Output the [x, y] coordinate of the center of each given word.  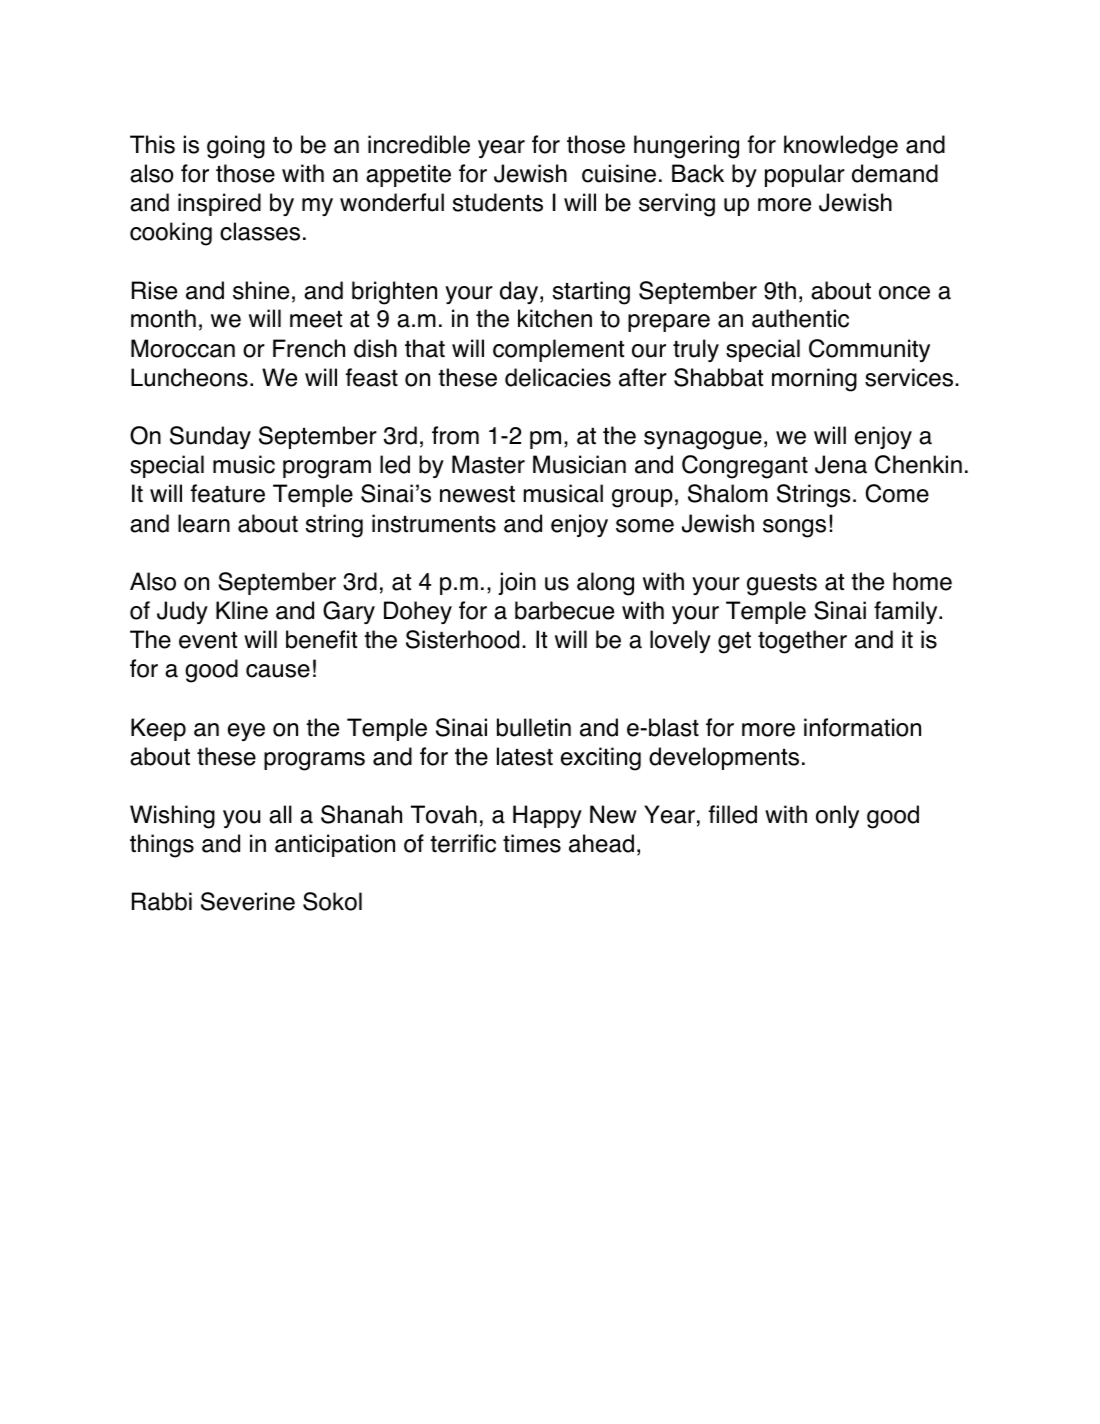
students [498, 202]
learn [204, 523]
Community [869, 350]
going [236, 147]
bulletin [534, 727]
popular [805, 175]
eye [246, 732]
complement [558, 350]
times [532, 843]
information [862, 727]
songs [794, 528]
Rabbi [162, 901]
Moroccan [183, 348]
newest [477, 494]
